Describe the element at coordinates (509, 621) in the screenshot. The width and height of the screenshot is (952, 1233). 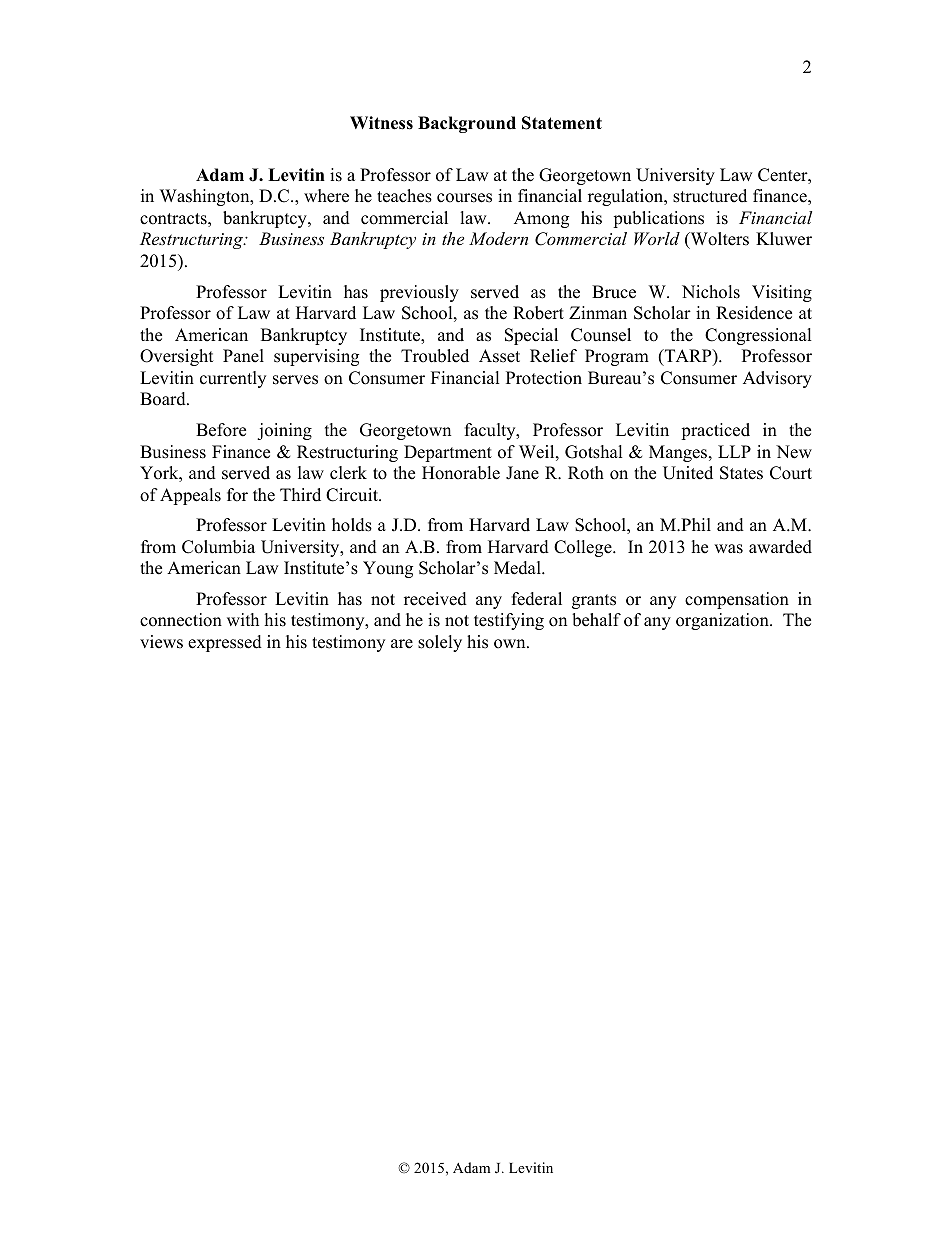
I see `testifying` at that location.
